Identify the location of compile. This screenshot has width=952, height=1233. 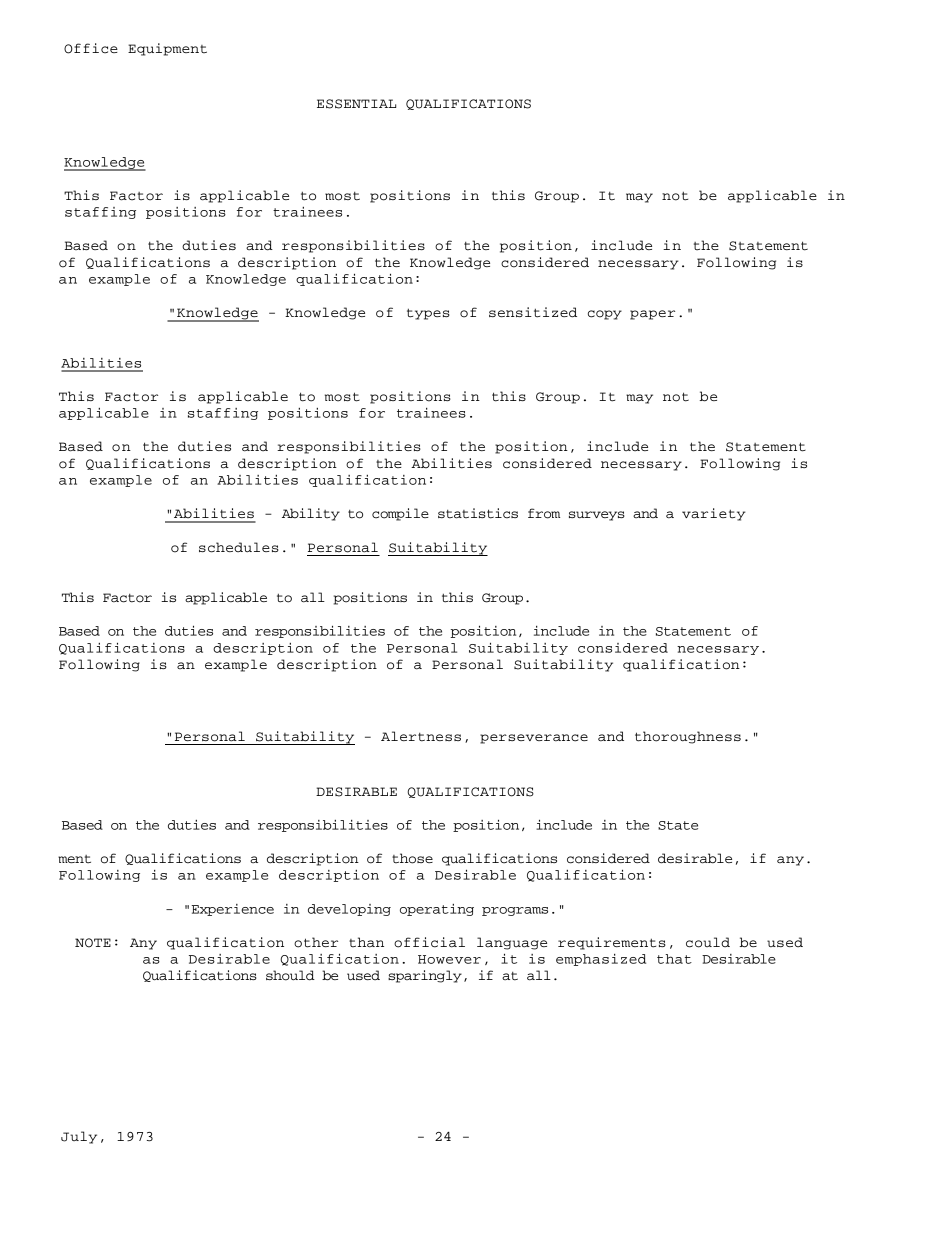
(400, 514).
